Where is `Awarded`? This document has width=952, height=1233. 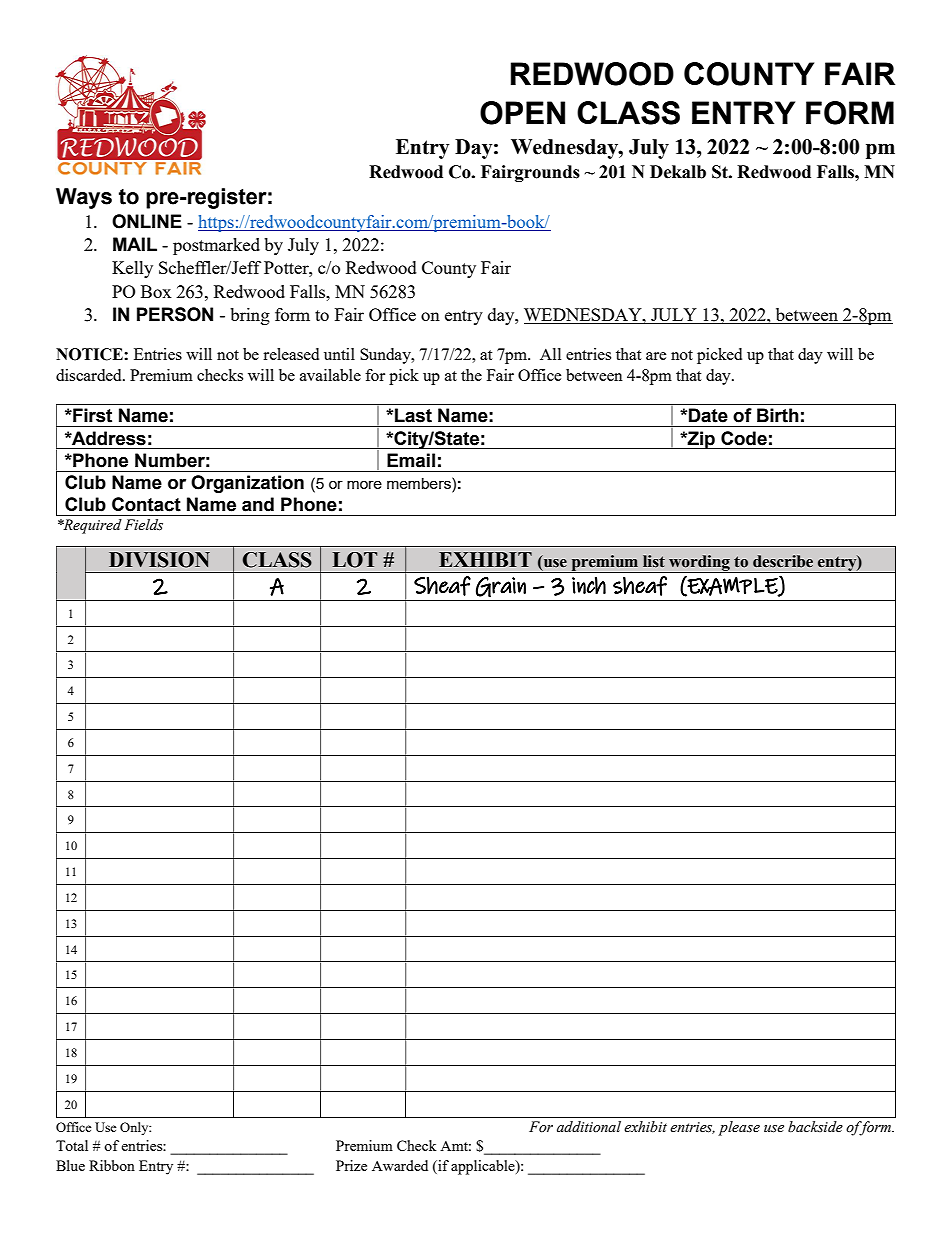 Awarded is located at coordinates (400, 1165).
